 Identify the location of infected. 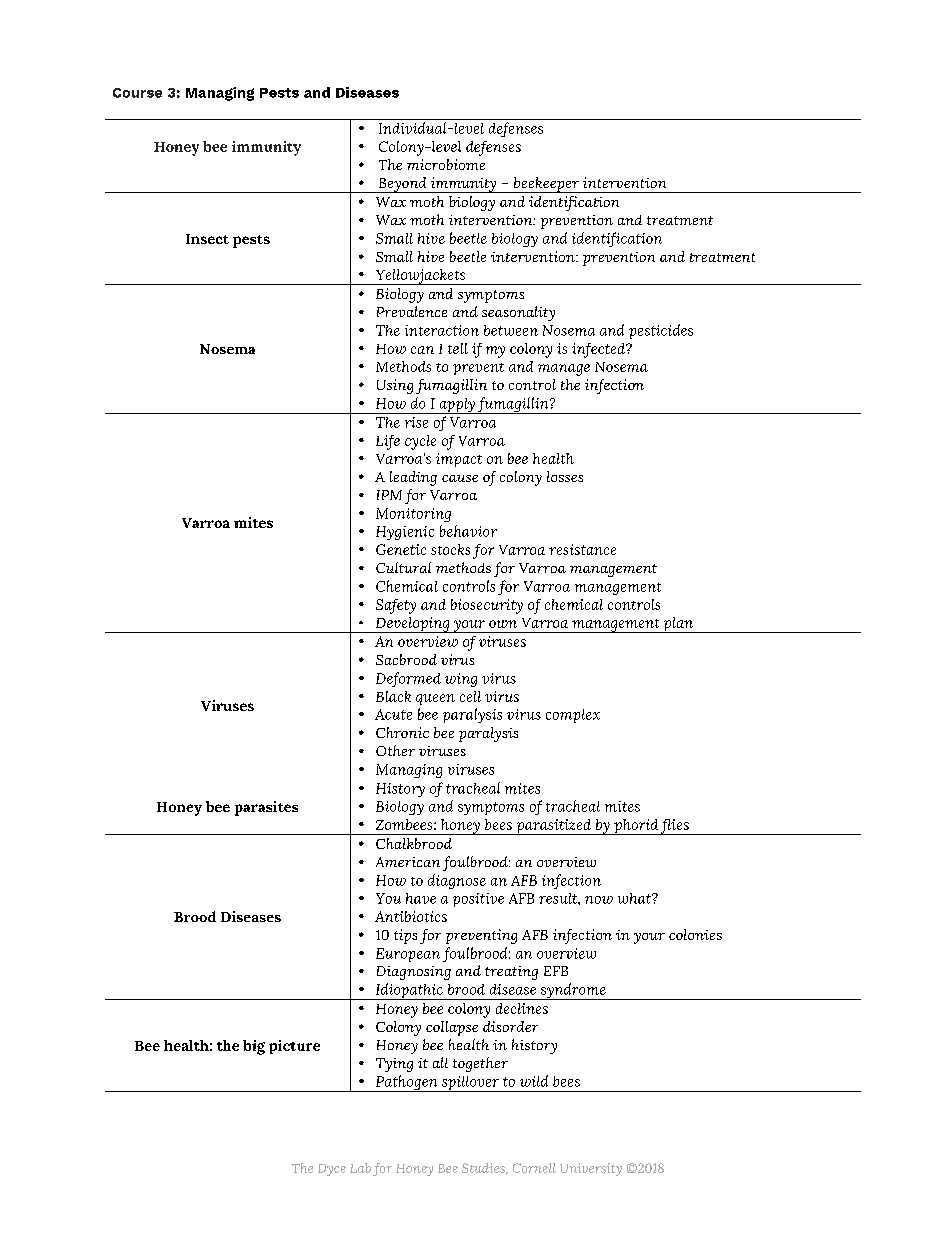
(600, 350).
